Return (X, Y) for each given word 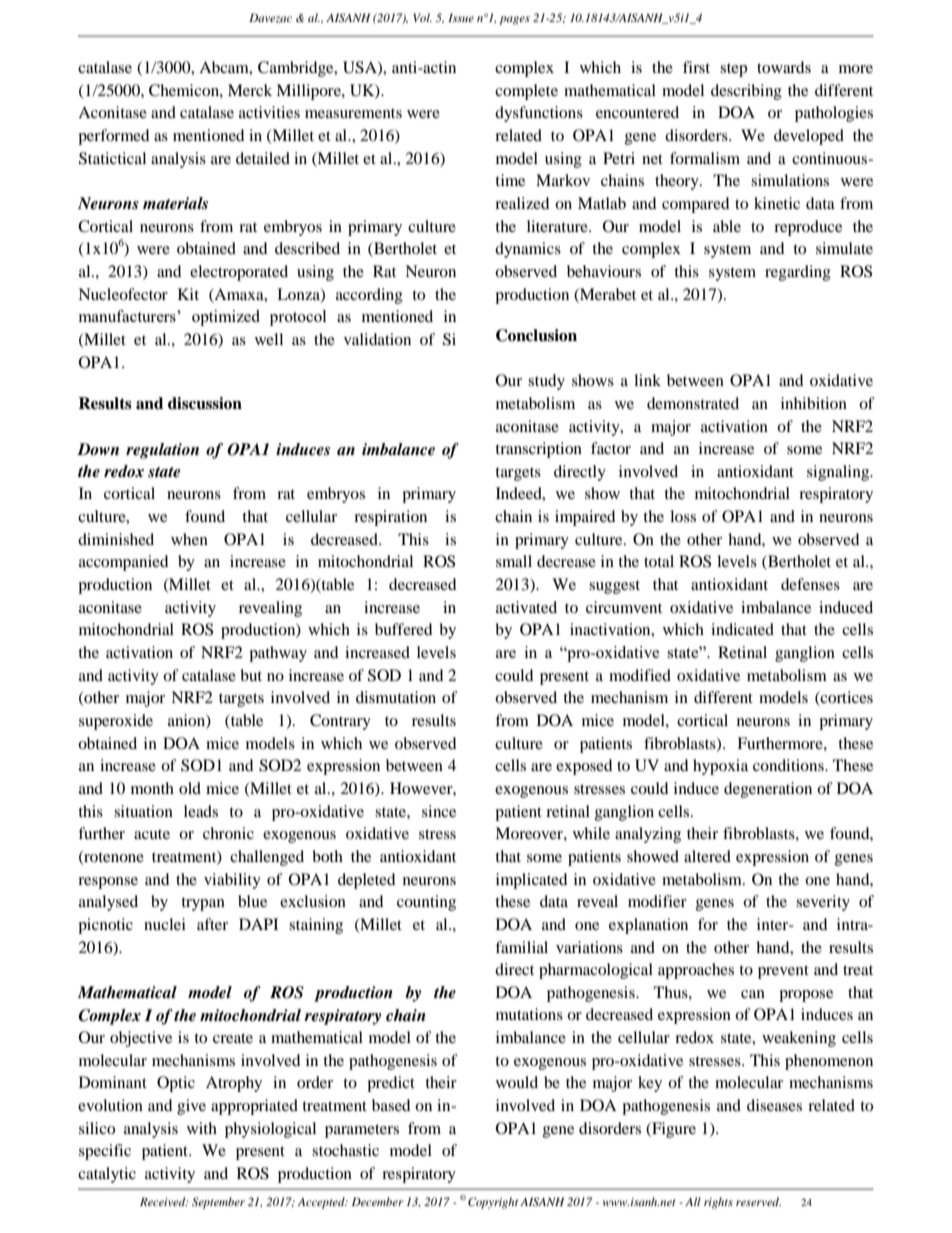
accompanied (124, 563)
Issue (461, 17)
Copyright (493, 1203)
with (202, 1128)
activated (526, 607)
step (733, 70)
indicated (742, 629)
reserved (758, 1201)
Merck (250, 90)
